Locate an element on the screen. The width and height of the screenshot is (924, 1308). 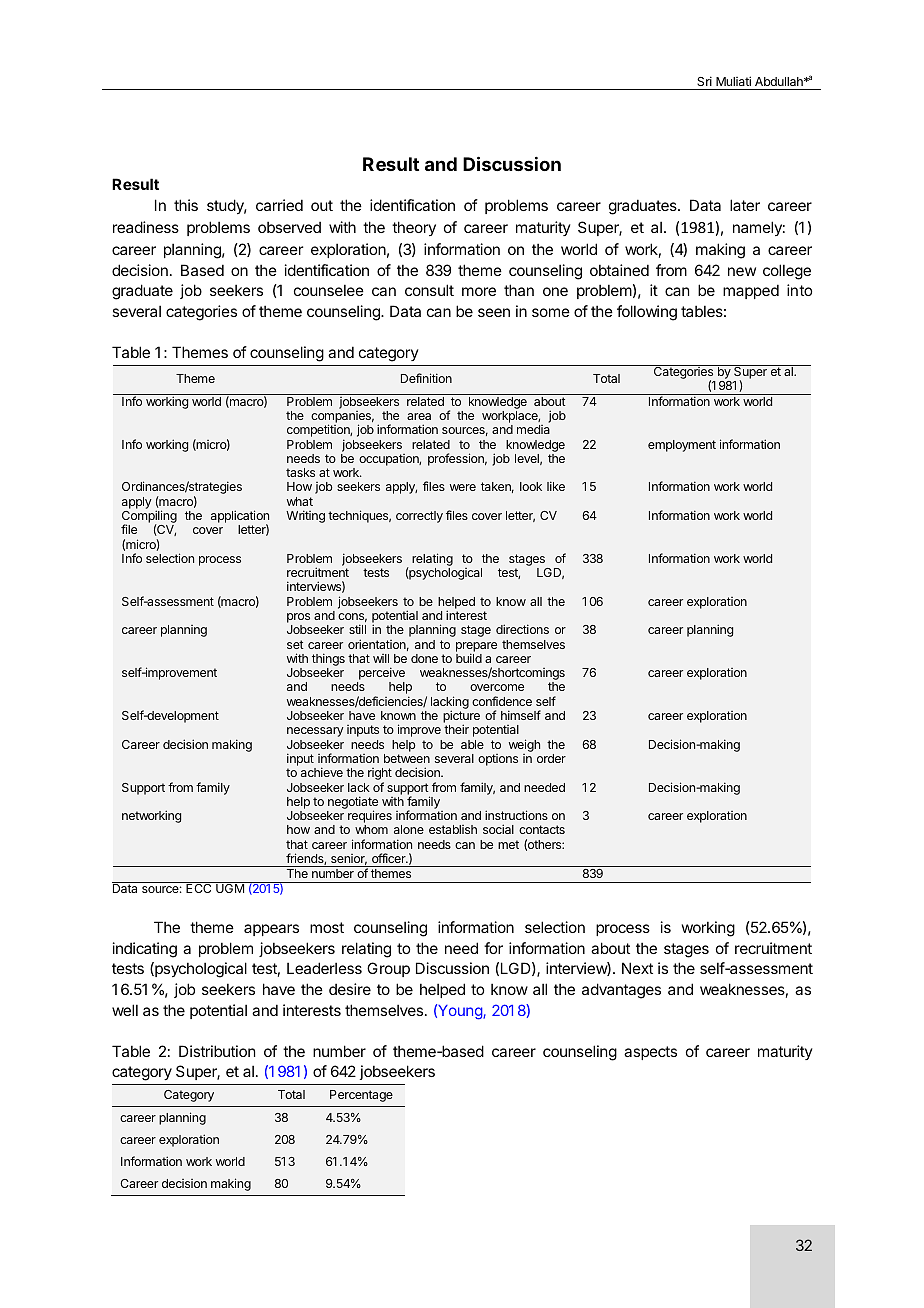
Sri is located at coordinates (704, 81).
